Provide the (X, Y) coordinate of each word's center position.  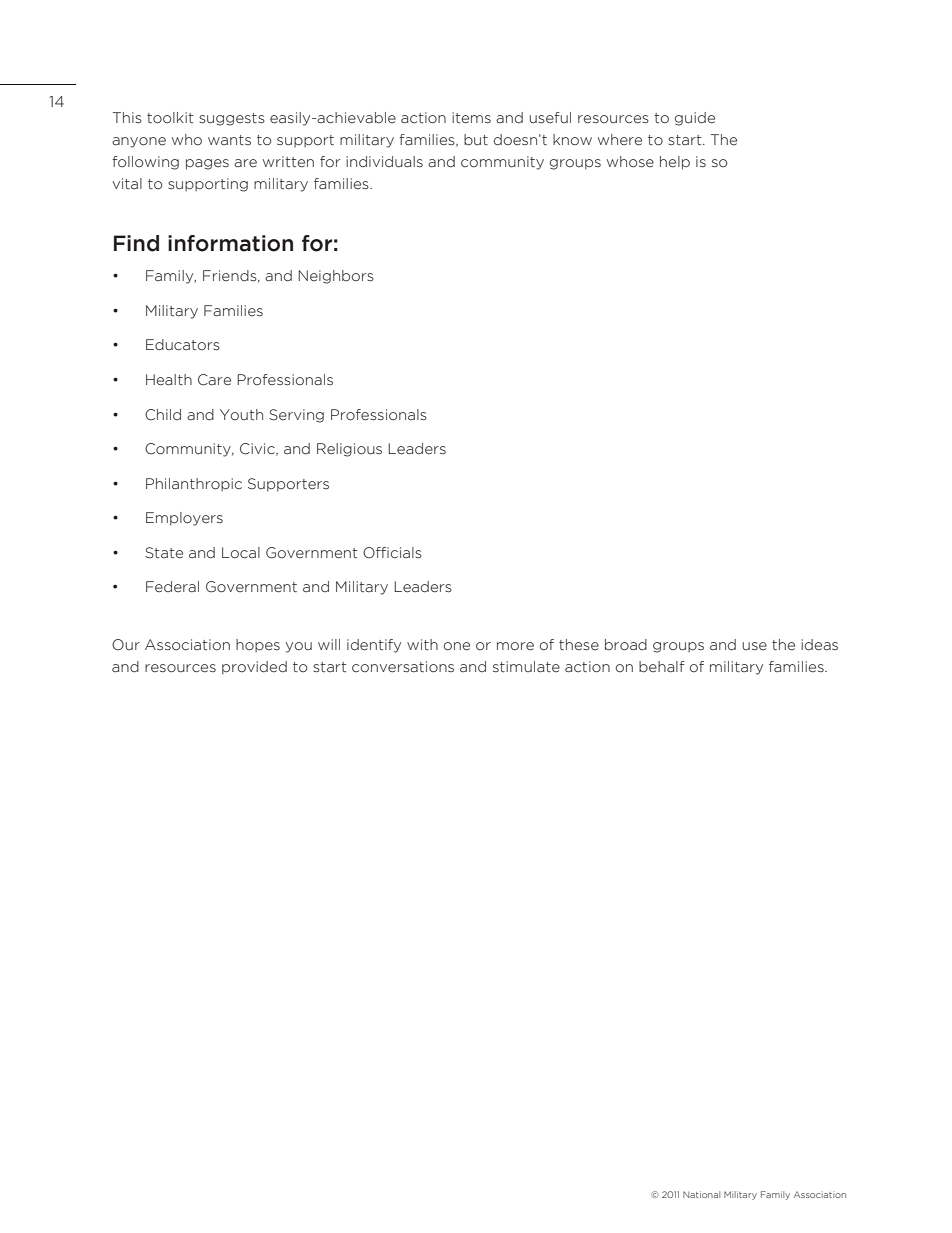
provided (254, 667)
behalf (662, 667)
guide (695, 119)
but (476, 140)
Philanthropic (194, 484)
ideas (819, 645)
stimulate (526, 667)
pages (207, 164)
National (701, 1194)
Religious (349, 450)
